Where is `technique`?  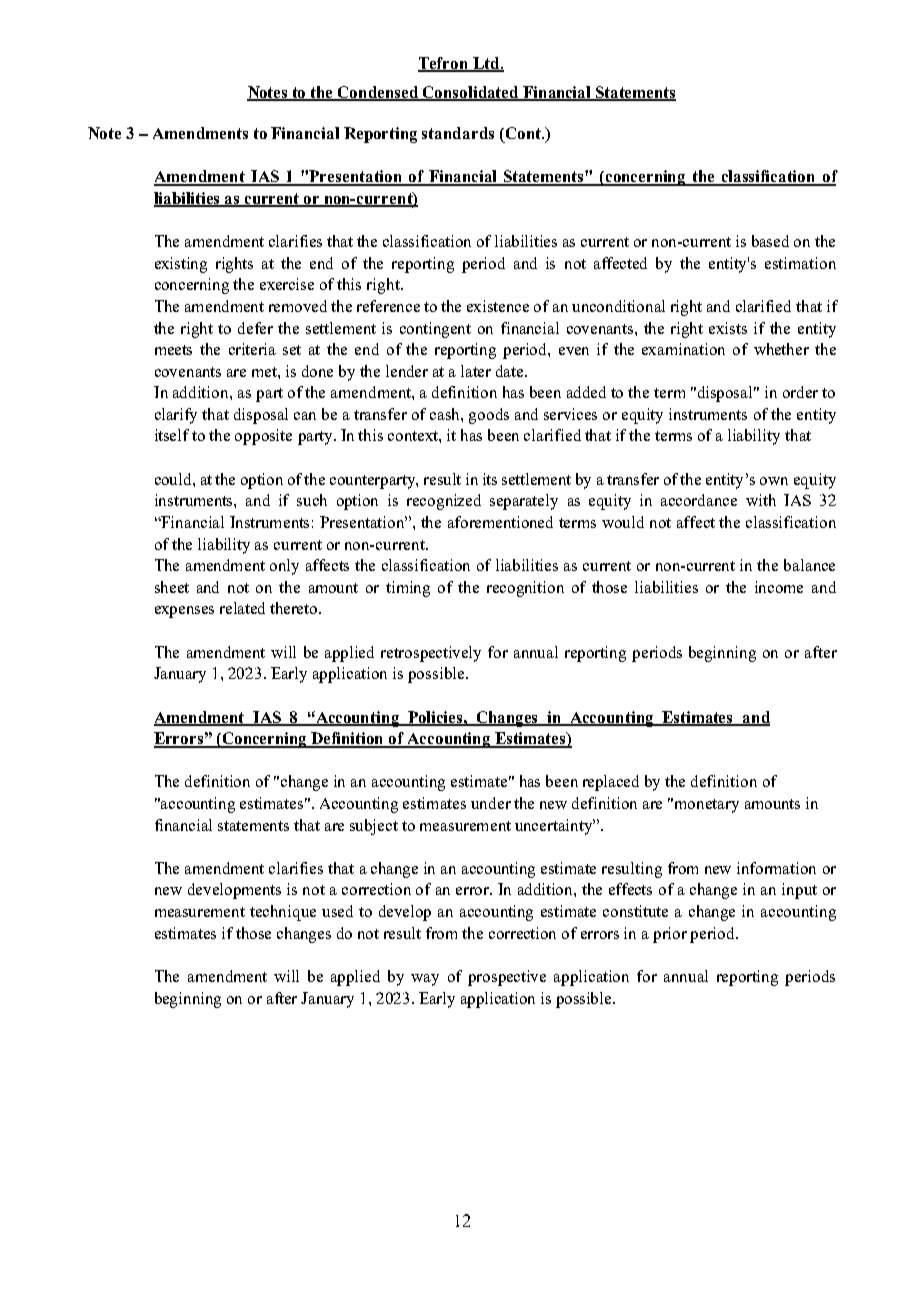
technique is located at coordinates (283, 913).
